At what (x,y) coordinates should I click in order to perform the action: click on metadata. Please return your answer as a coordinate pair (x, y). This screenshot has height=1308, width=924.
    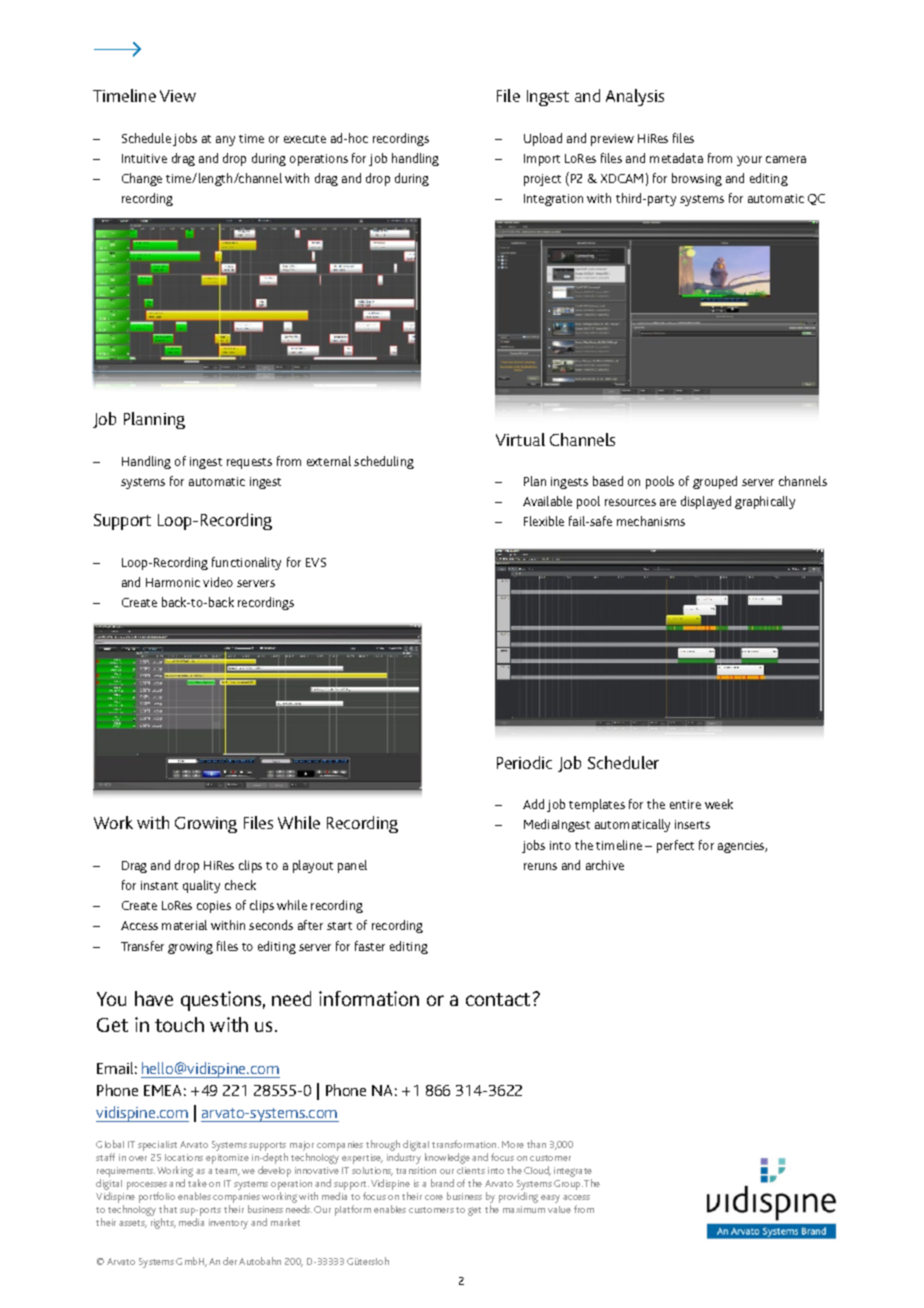
    Looking at the image, I should click on (676, 158).
